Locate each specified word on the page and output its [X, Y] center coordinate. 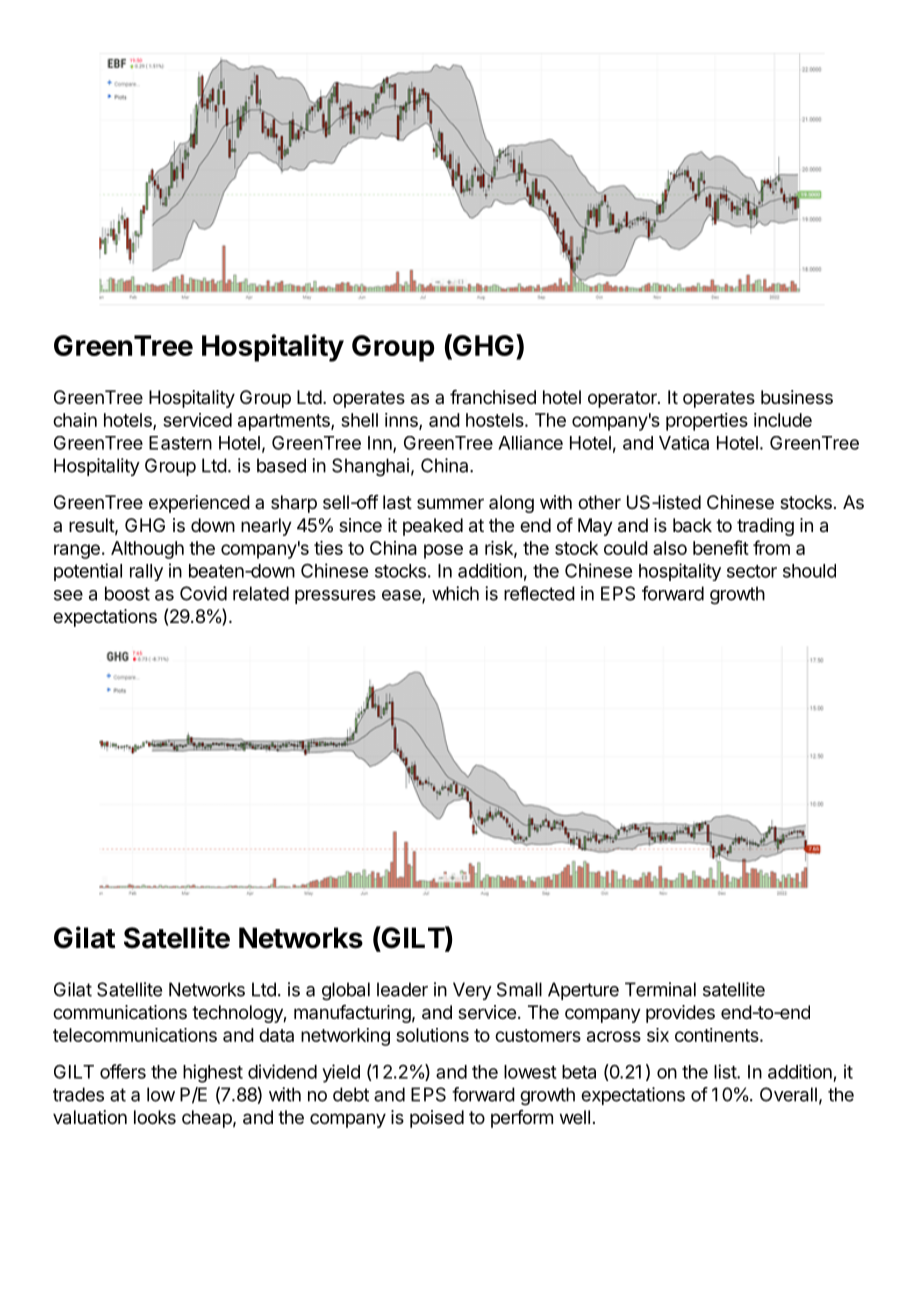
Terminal [660, 989]
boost [127, 593]
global [346, 991]
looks [155, 1117]
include [783, 420]
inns [402, 421]
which [455, 593]
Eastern [180, 443]
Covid [203, 593]
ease [402, 596]
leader [402, 989]
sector [752, 571]
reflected [539, 593]
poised [437, 1119]
